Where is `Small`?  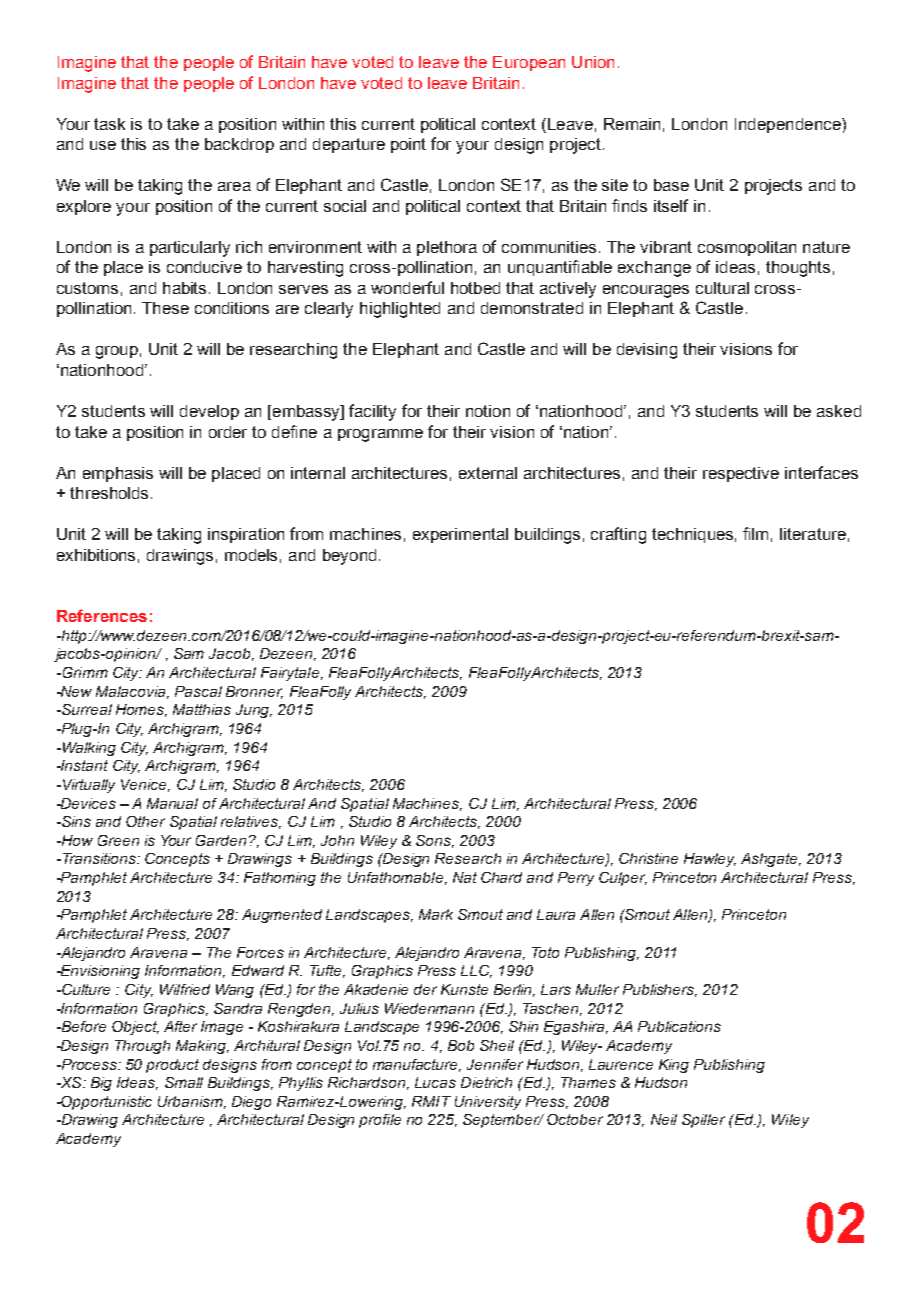 Small is located at coordinates (184, 1082).
